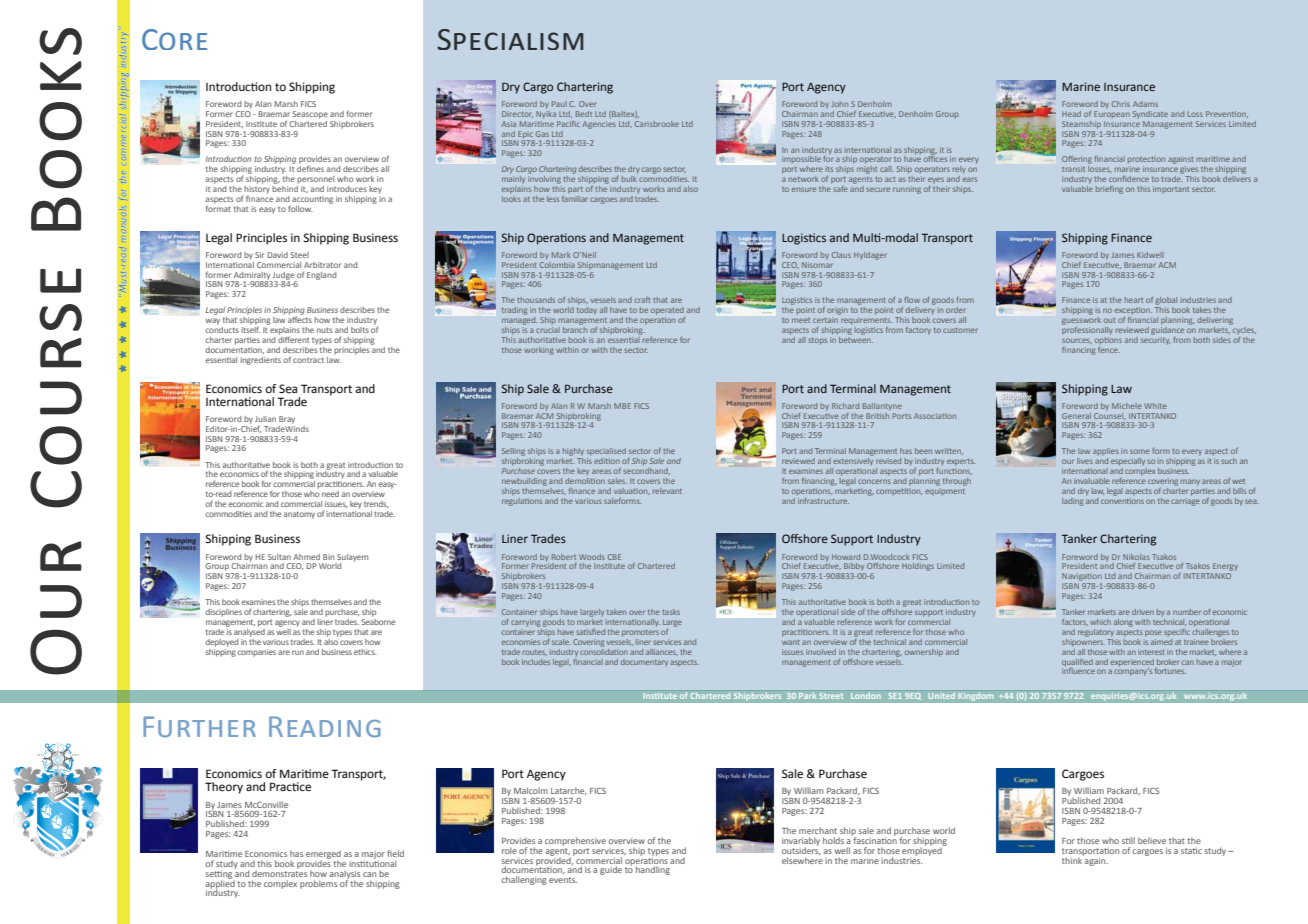 The height and width of the screenshot is (924, 1308). What do you see at coordinates (330, 494) in the screenshot?
I see `need` at bounding box center [330, 494].
